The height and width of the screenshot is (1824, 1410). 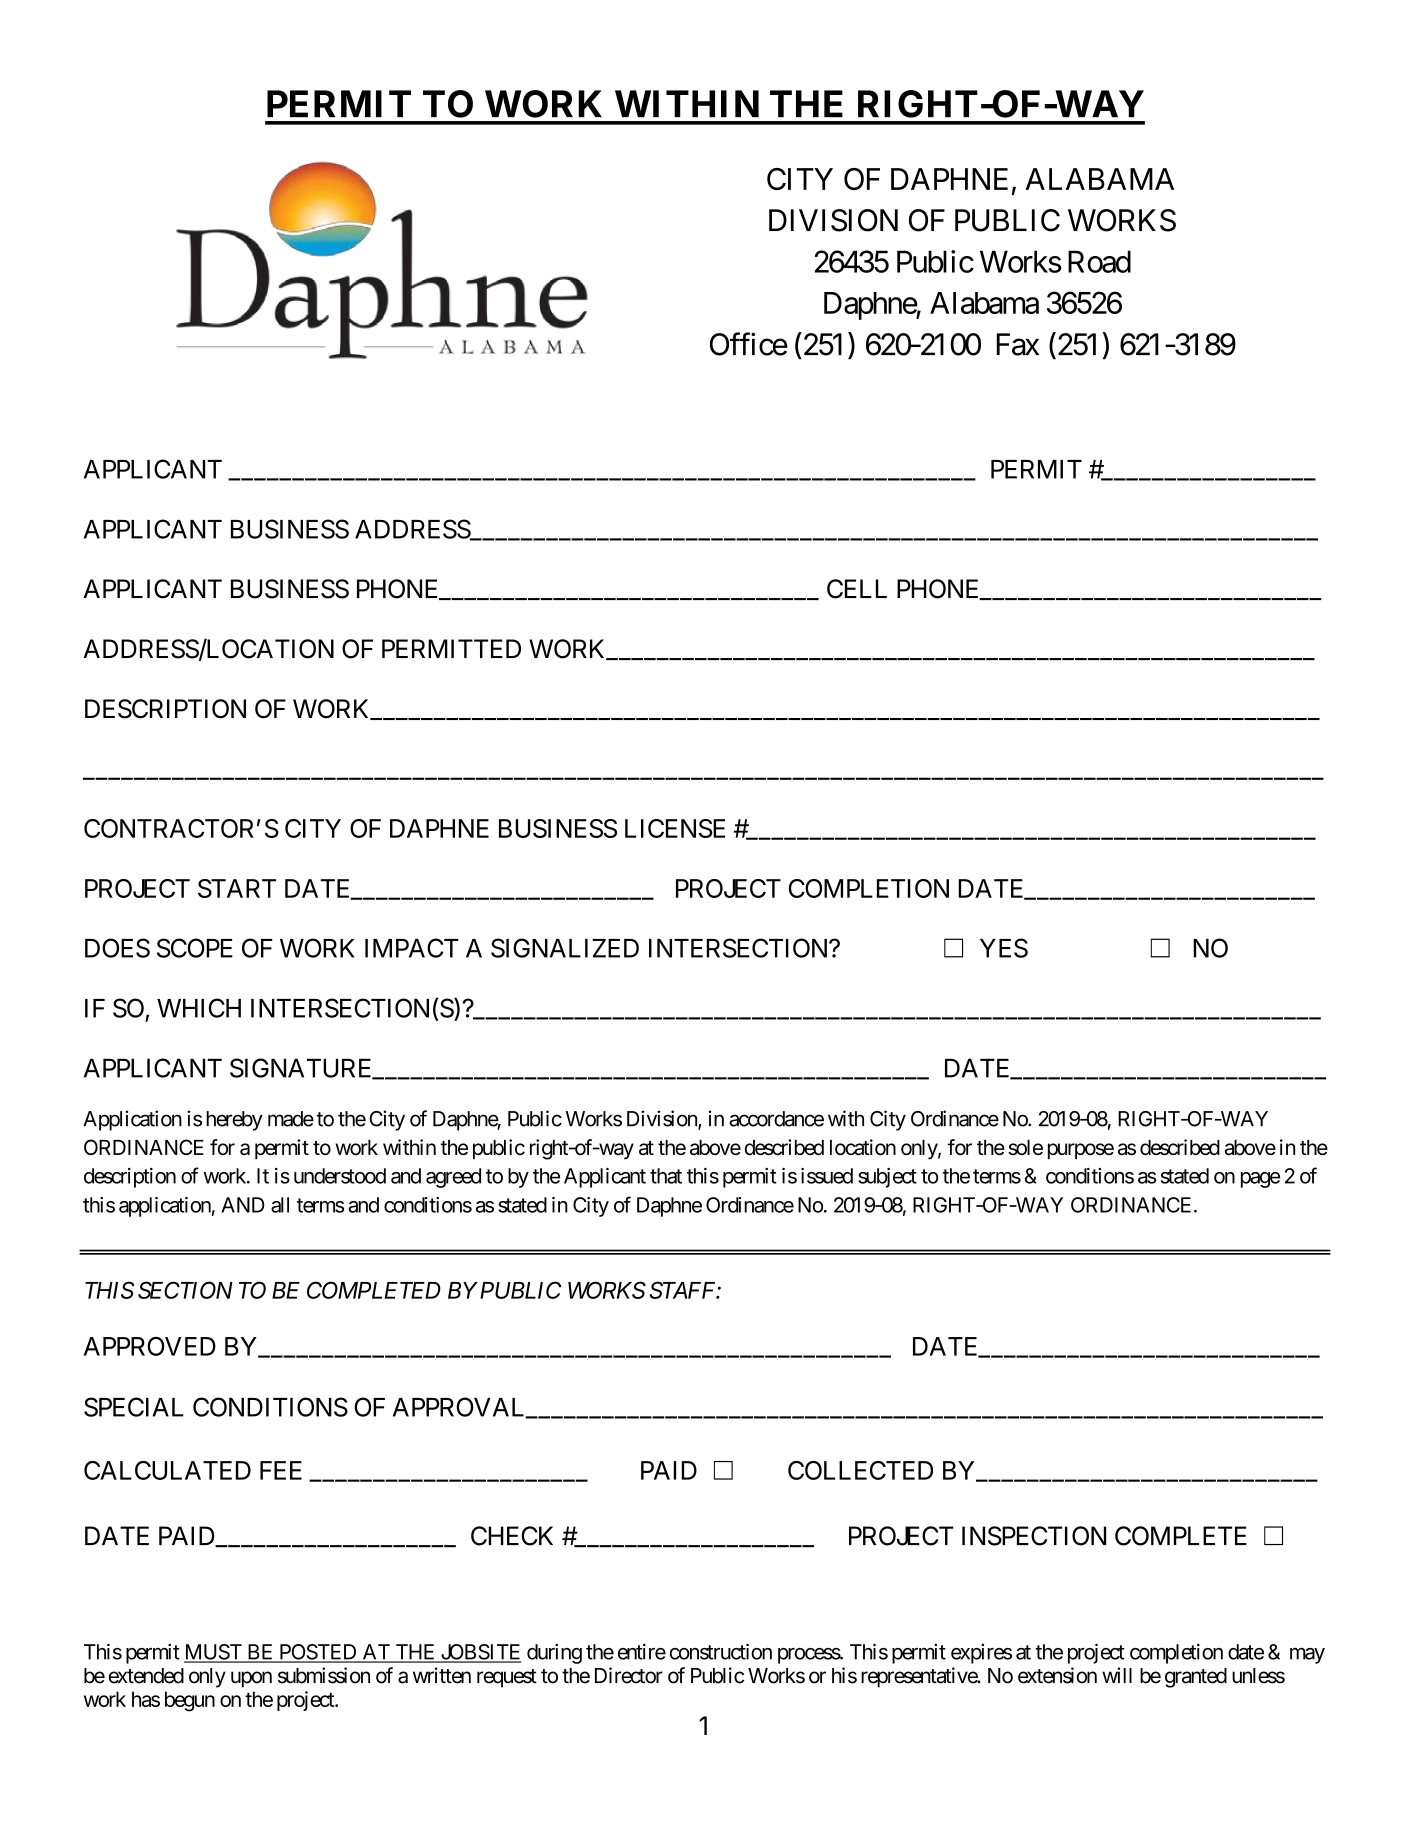 What do you see at coordinates (675, 828) in the screenshot?
I see `LICENSE` at bounding box center [675, 828].
